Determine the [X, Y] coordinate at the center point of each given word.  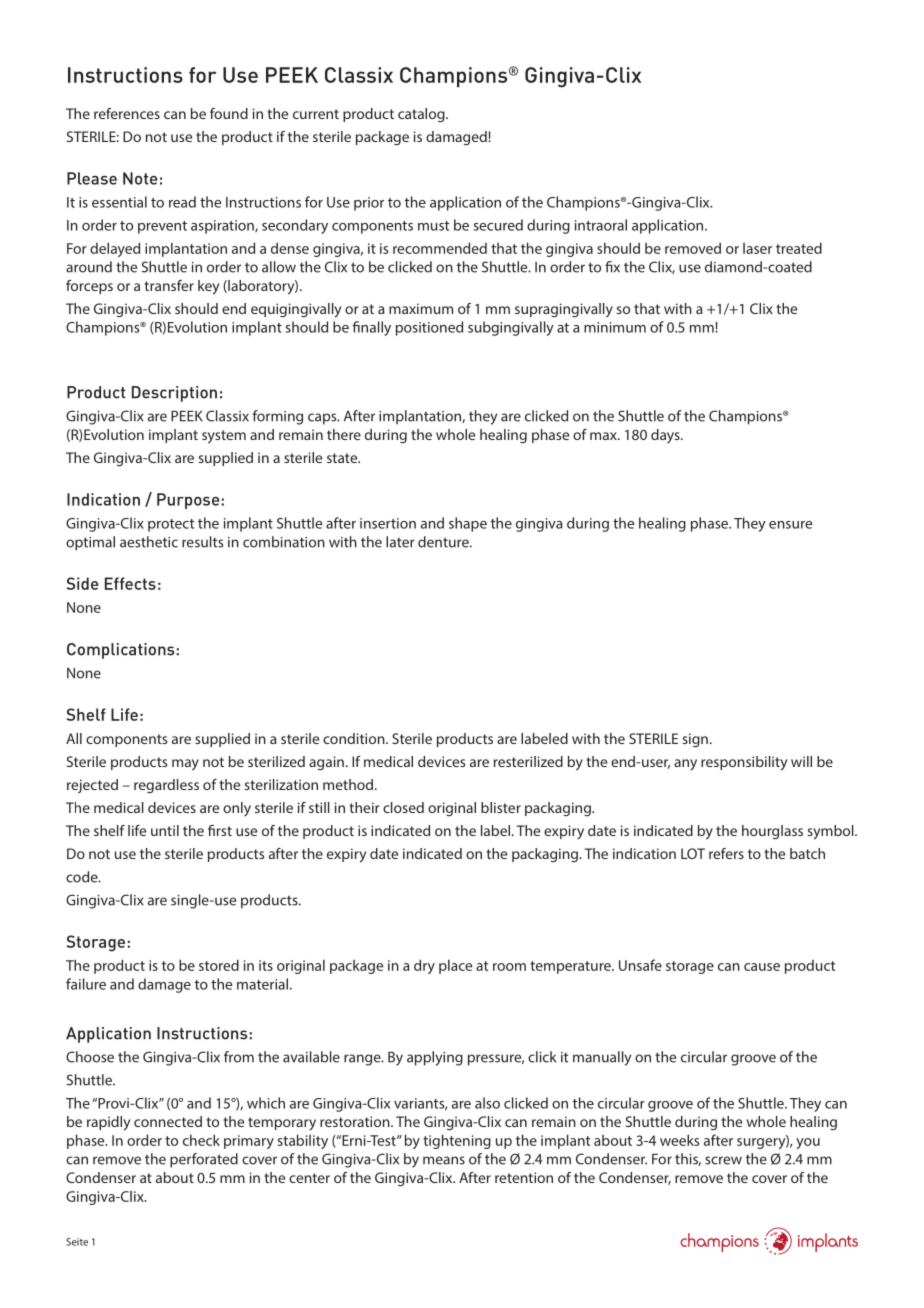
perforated [204, 1160]
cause [762, 967]
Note [140, 178]
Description [174, 394]
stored [219, 965]
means [444, 1160]
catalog [422, 115]
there [344, 434]
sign [695, 740]
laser [757, 248]
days [666, 436]
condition [355, 738]
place [455, 966]
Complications [121, 651]
